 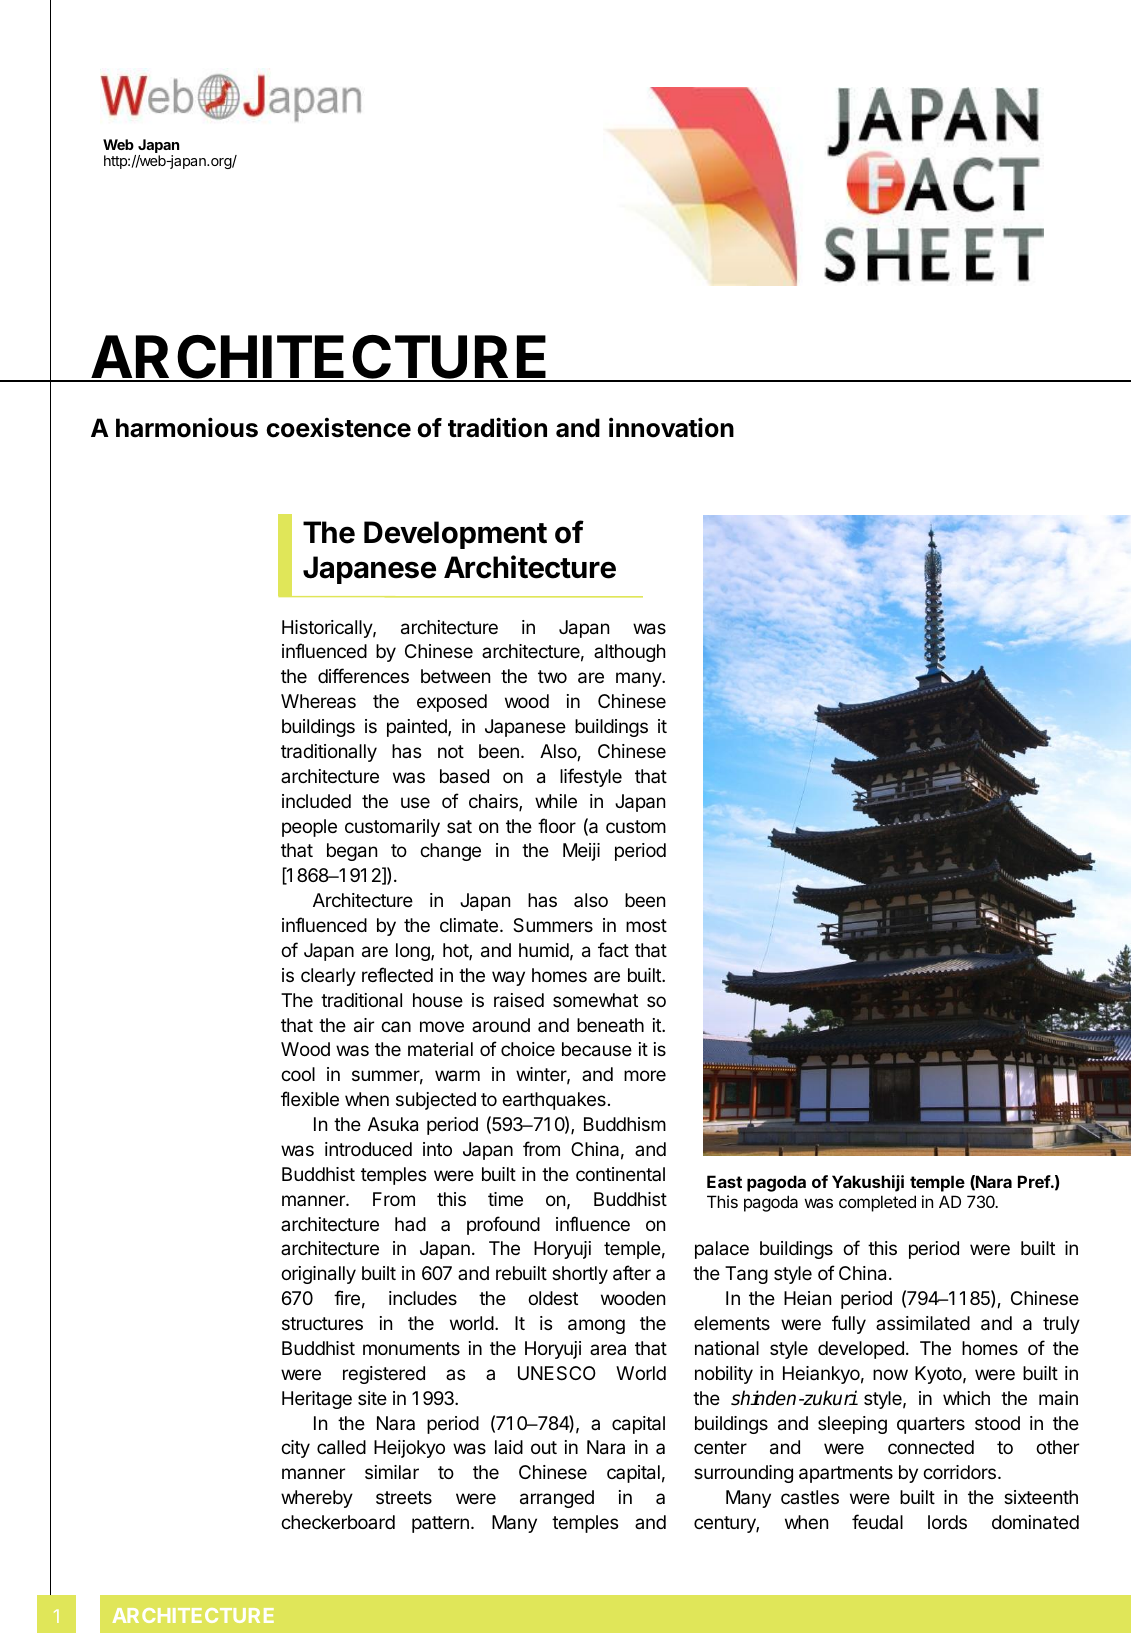 What do you see at coordinates (629, 653) in the document?
I see `although` at bounding box center [629, 653].
